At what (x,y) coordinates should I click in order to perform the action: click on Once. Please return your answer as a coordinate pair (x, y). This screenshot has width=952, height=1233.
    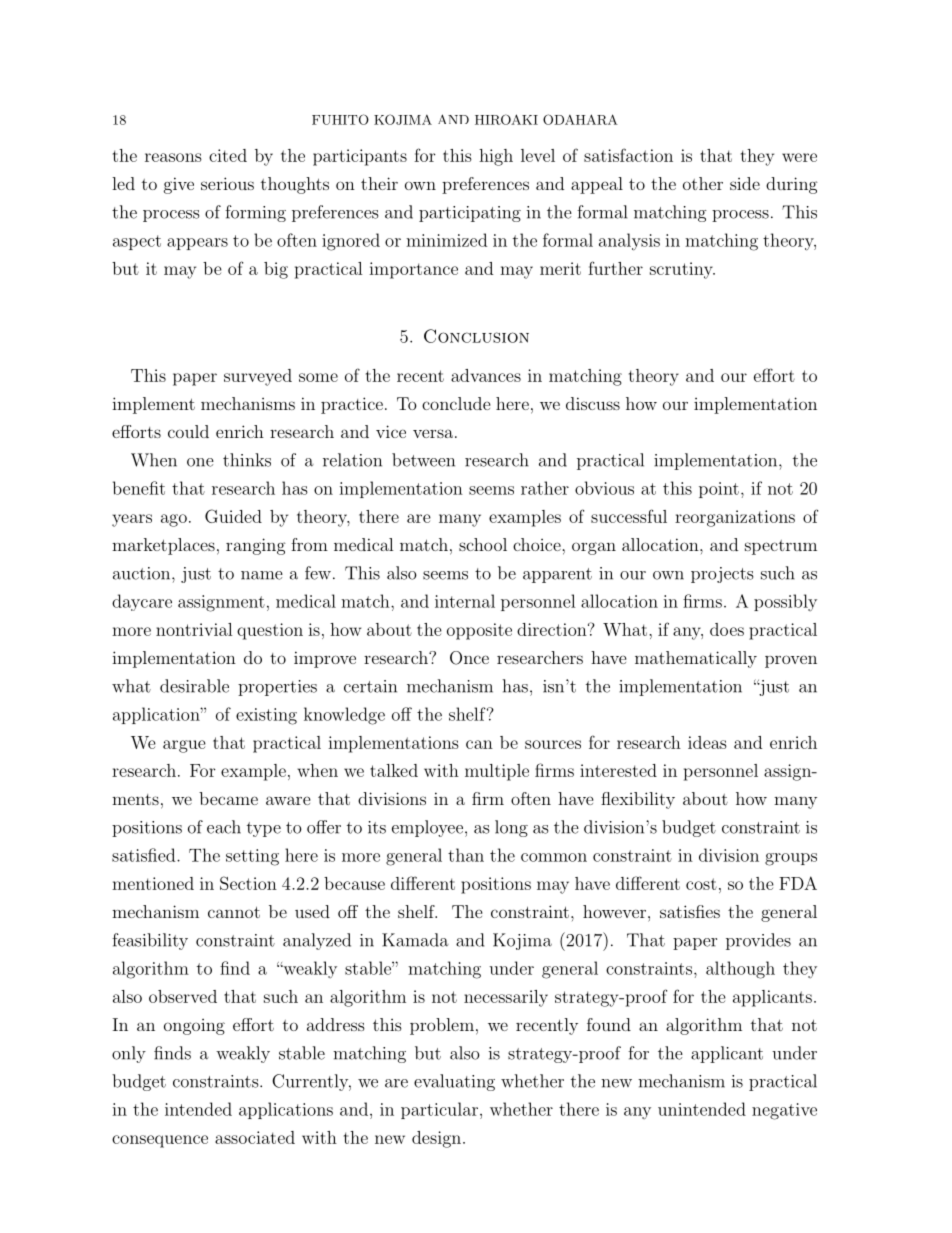
    Looking at the image, I should click on (469, 658).
